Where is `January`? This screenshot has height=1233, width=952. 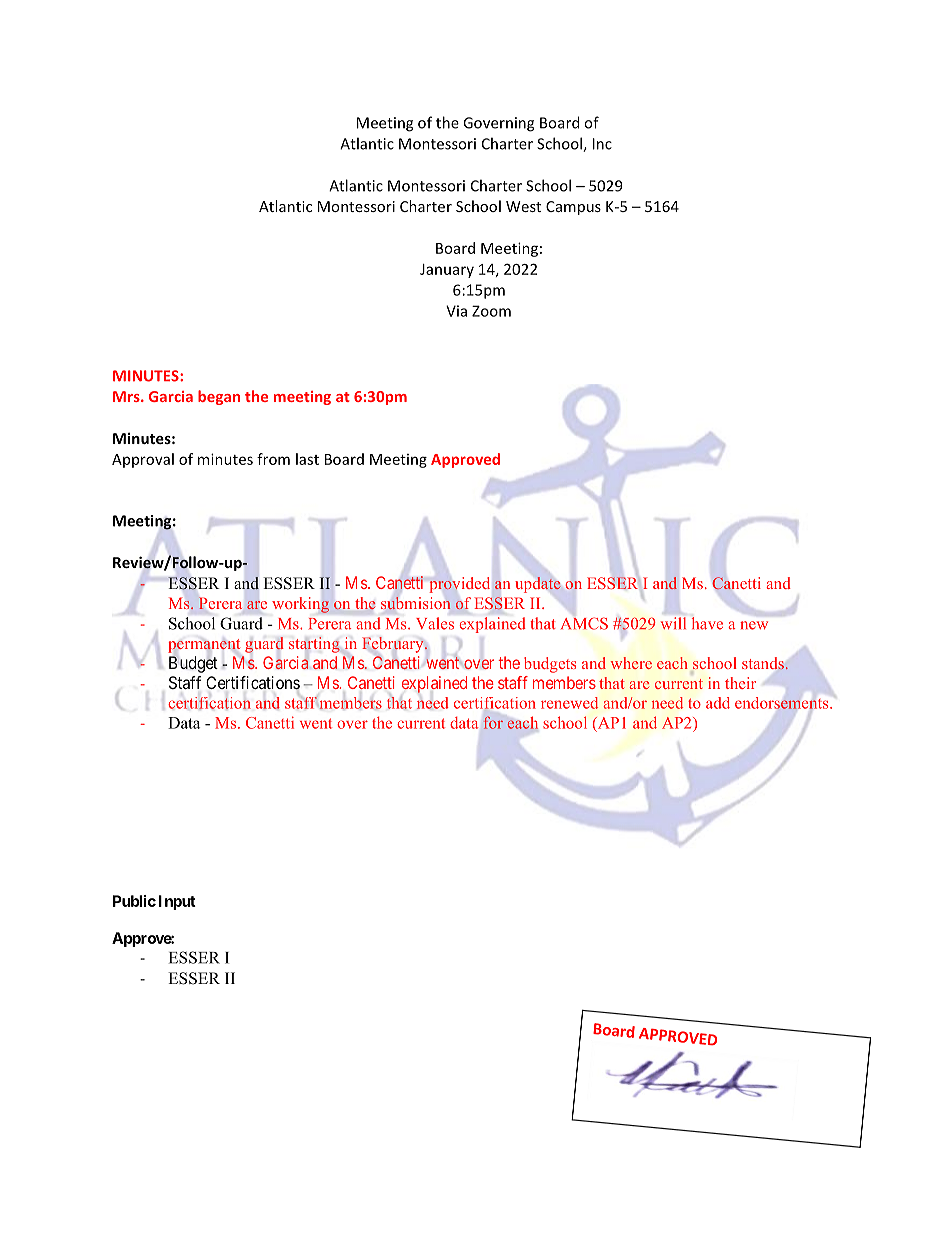
January is located at coordinates (447, 271).
